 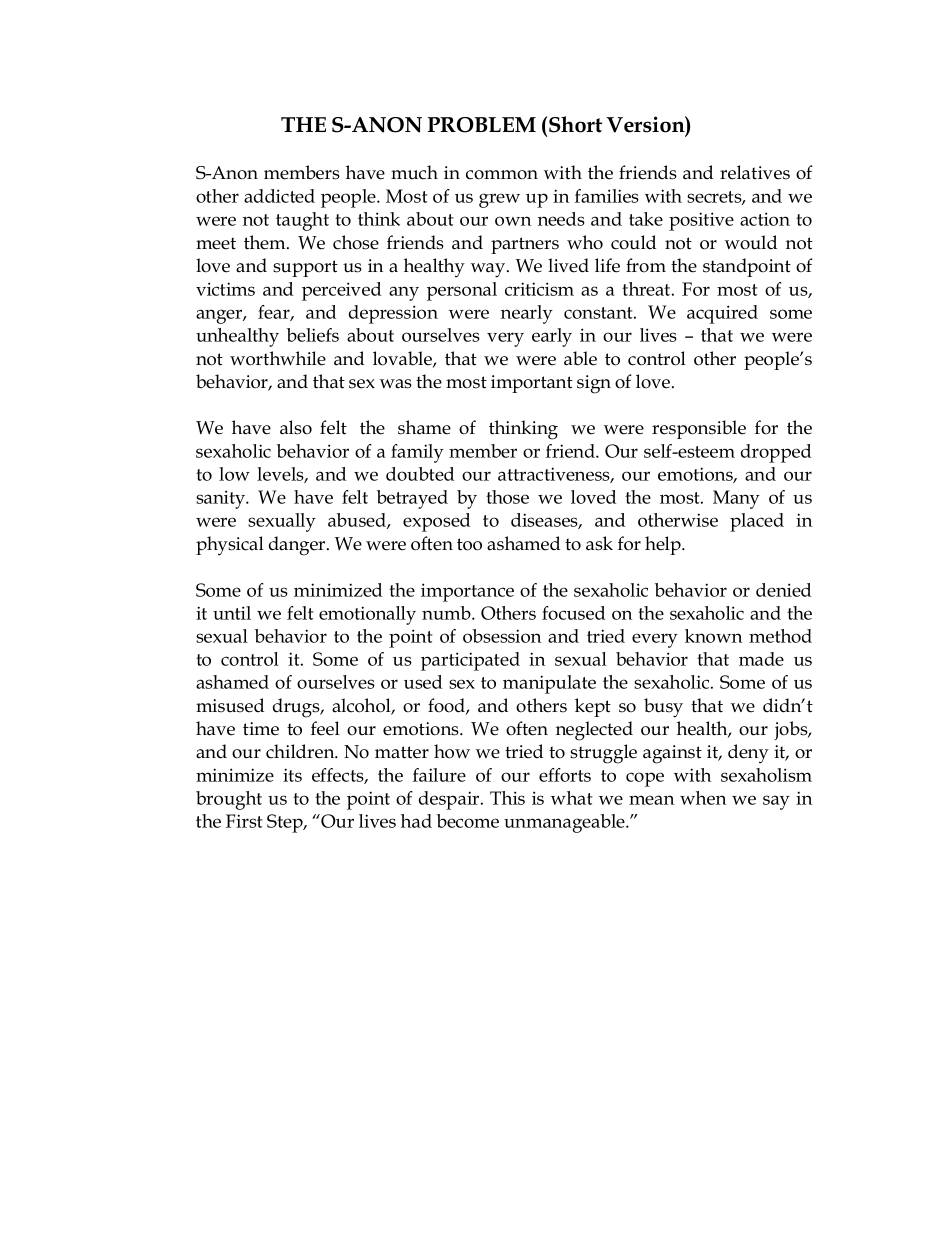 What do you see at coordinates (703, 798) in the screenshot?
I see `when` at bounding box center [703, 798].
